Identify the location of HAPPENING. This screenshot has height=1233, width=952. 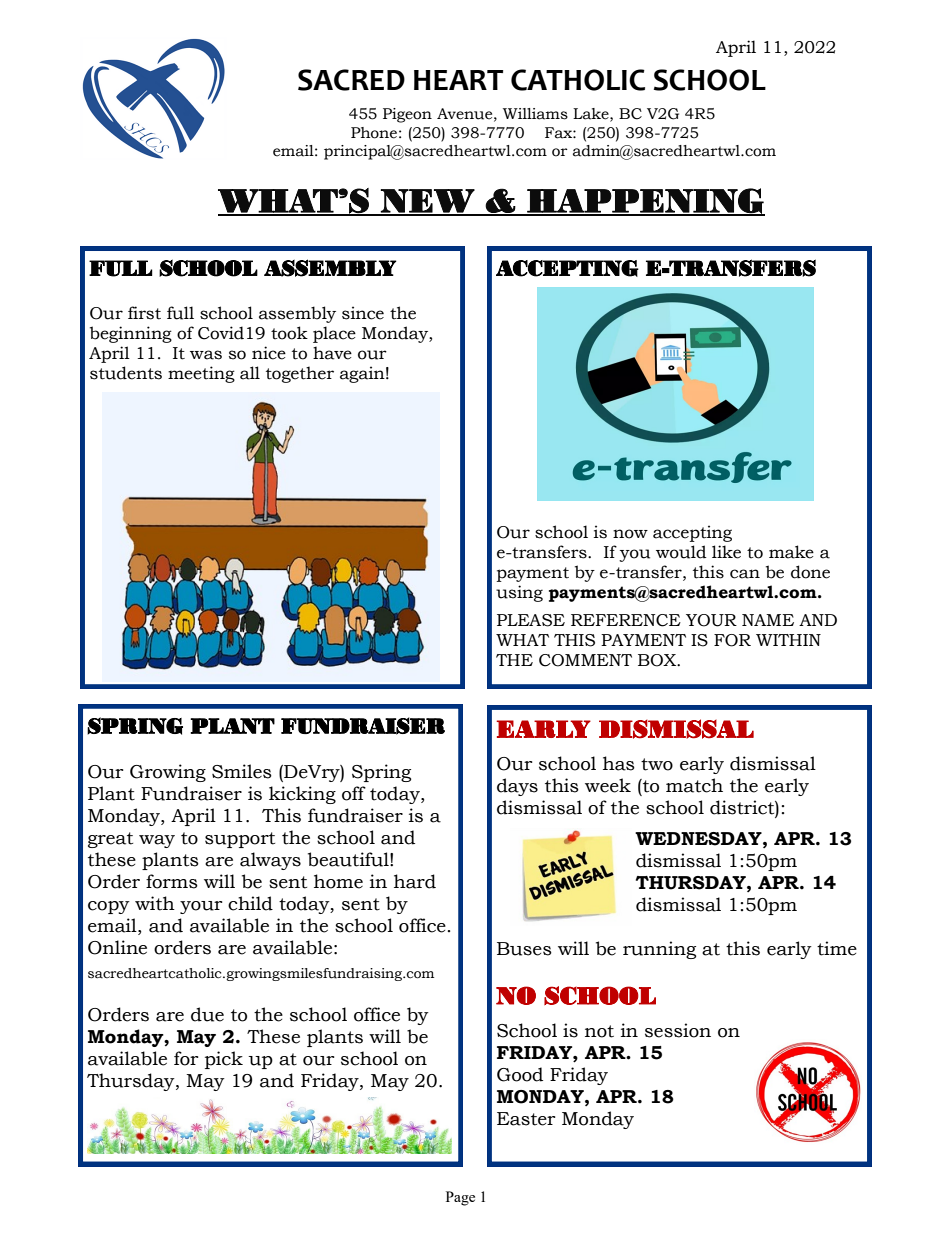
(645, 202).
